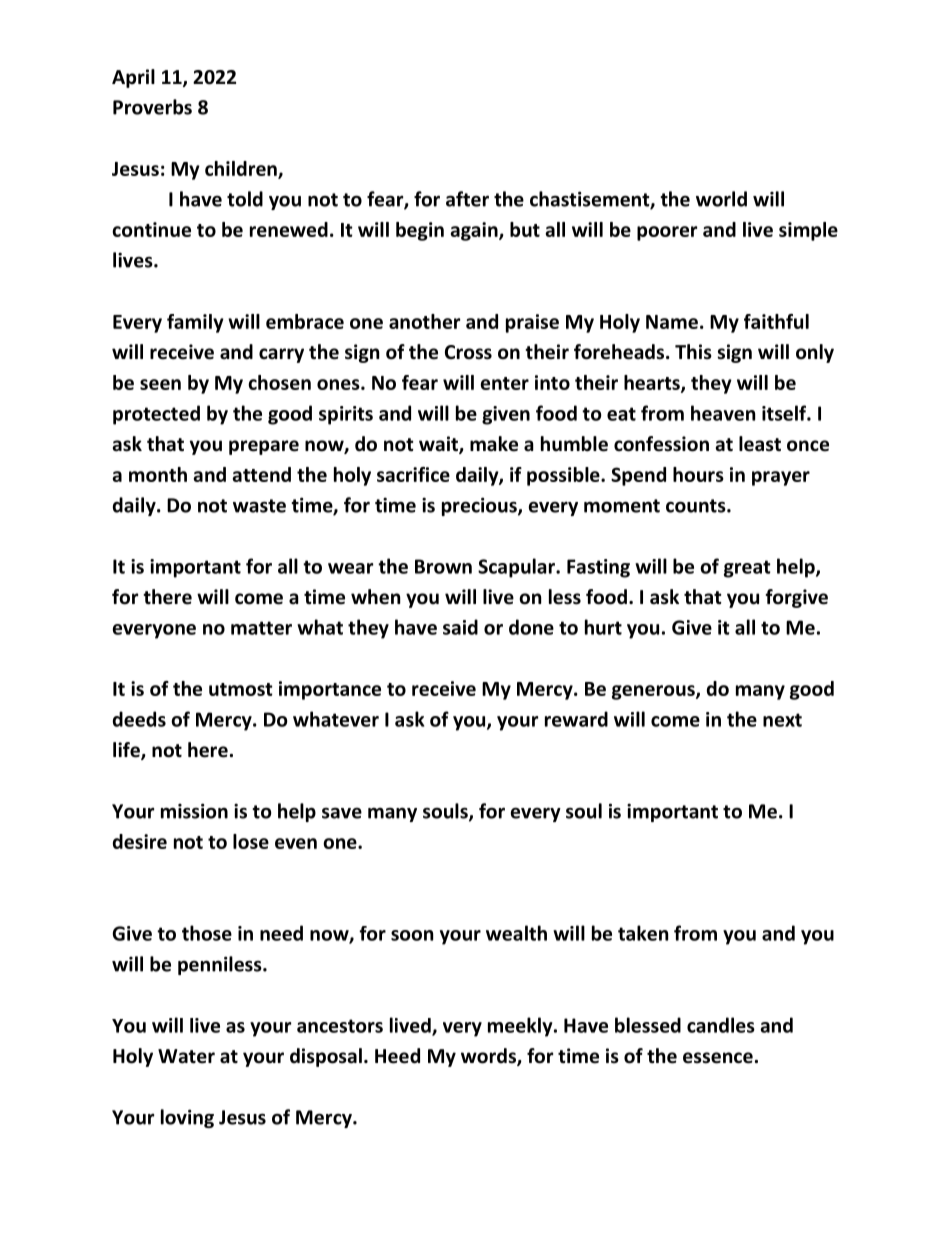 The height and width of the page is (1233, 952). Describe the element at coordinates (261, 628) in the page. I see `matter` at that location.
